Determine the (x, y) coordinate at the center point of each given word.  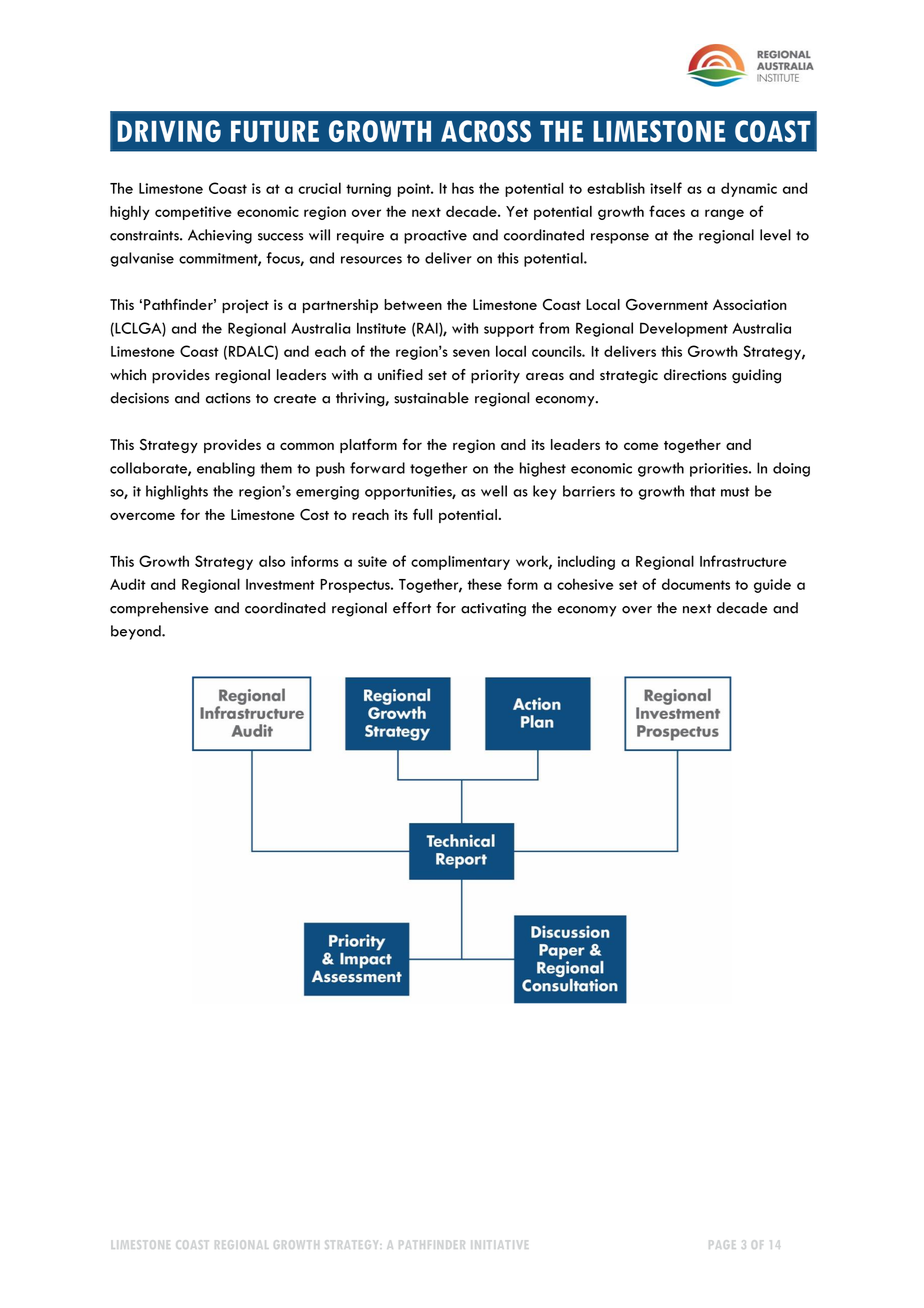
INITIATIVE (499, 1244)
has (463, 188)
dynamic (749, 189)
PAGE (722, 1245)
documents (696, 584)
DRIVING (169, 131)
